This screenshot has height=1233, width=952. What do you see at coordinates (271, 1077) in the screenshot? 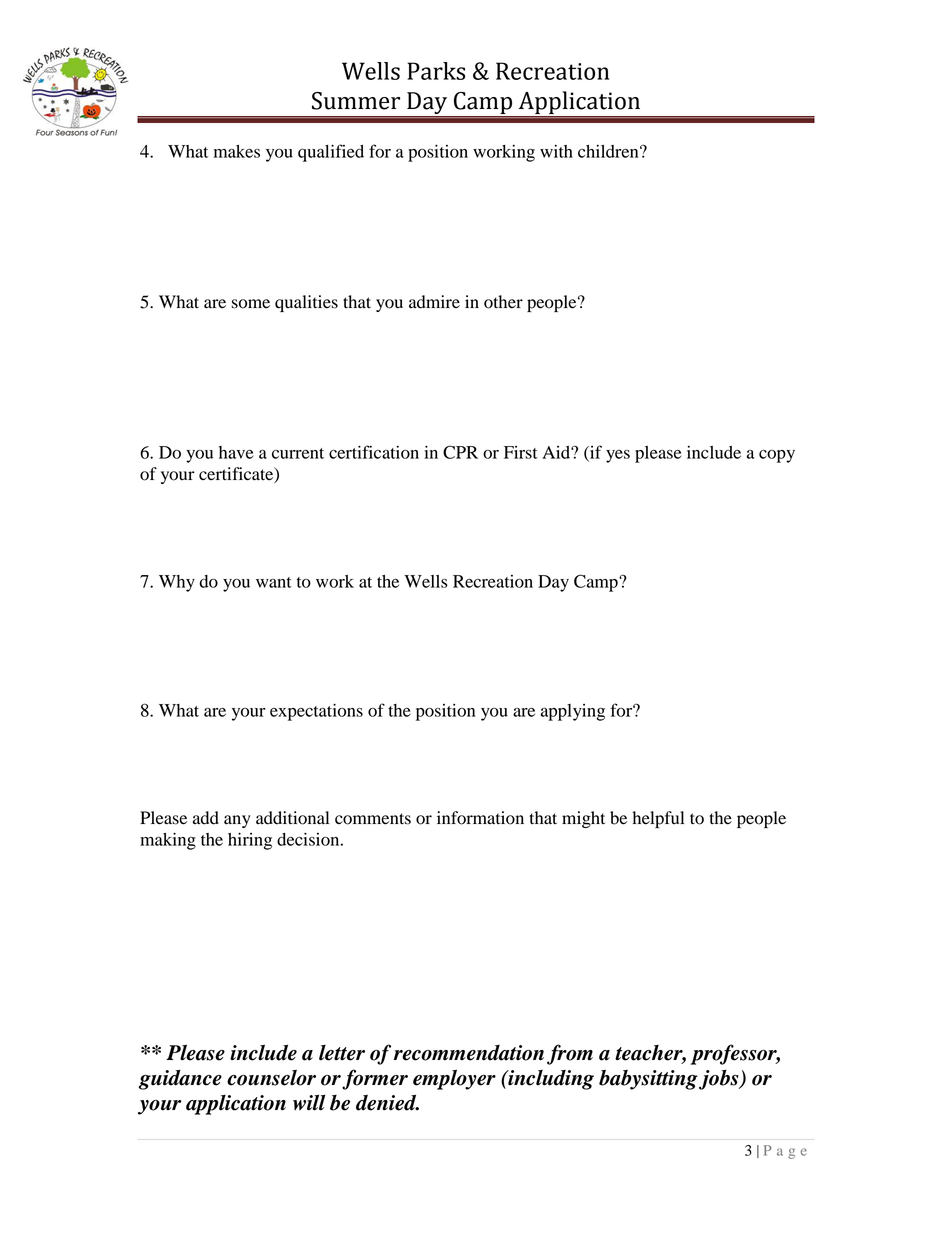
I see `counselor` at bounding box center [271, 1077].
